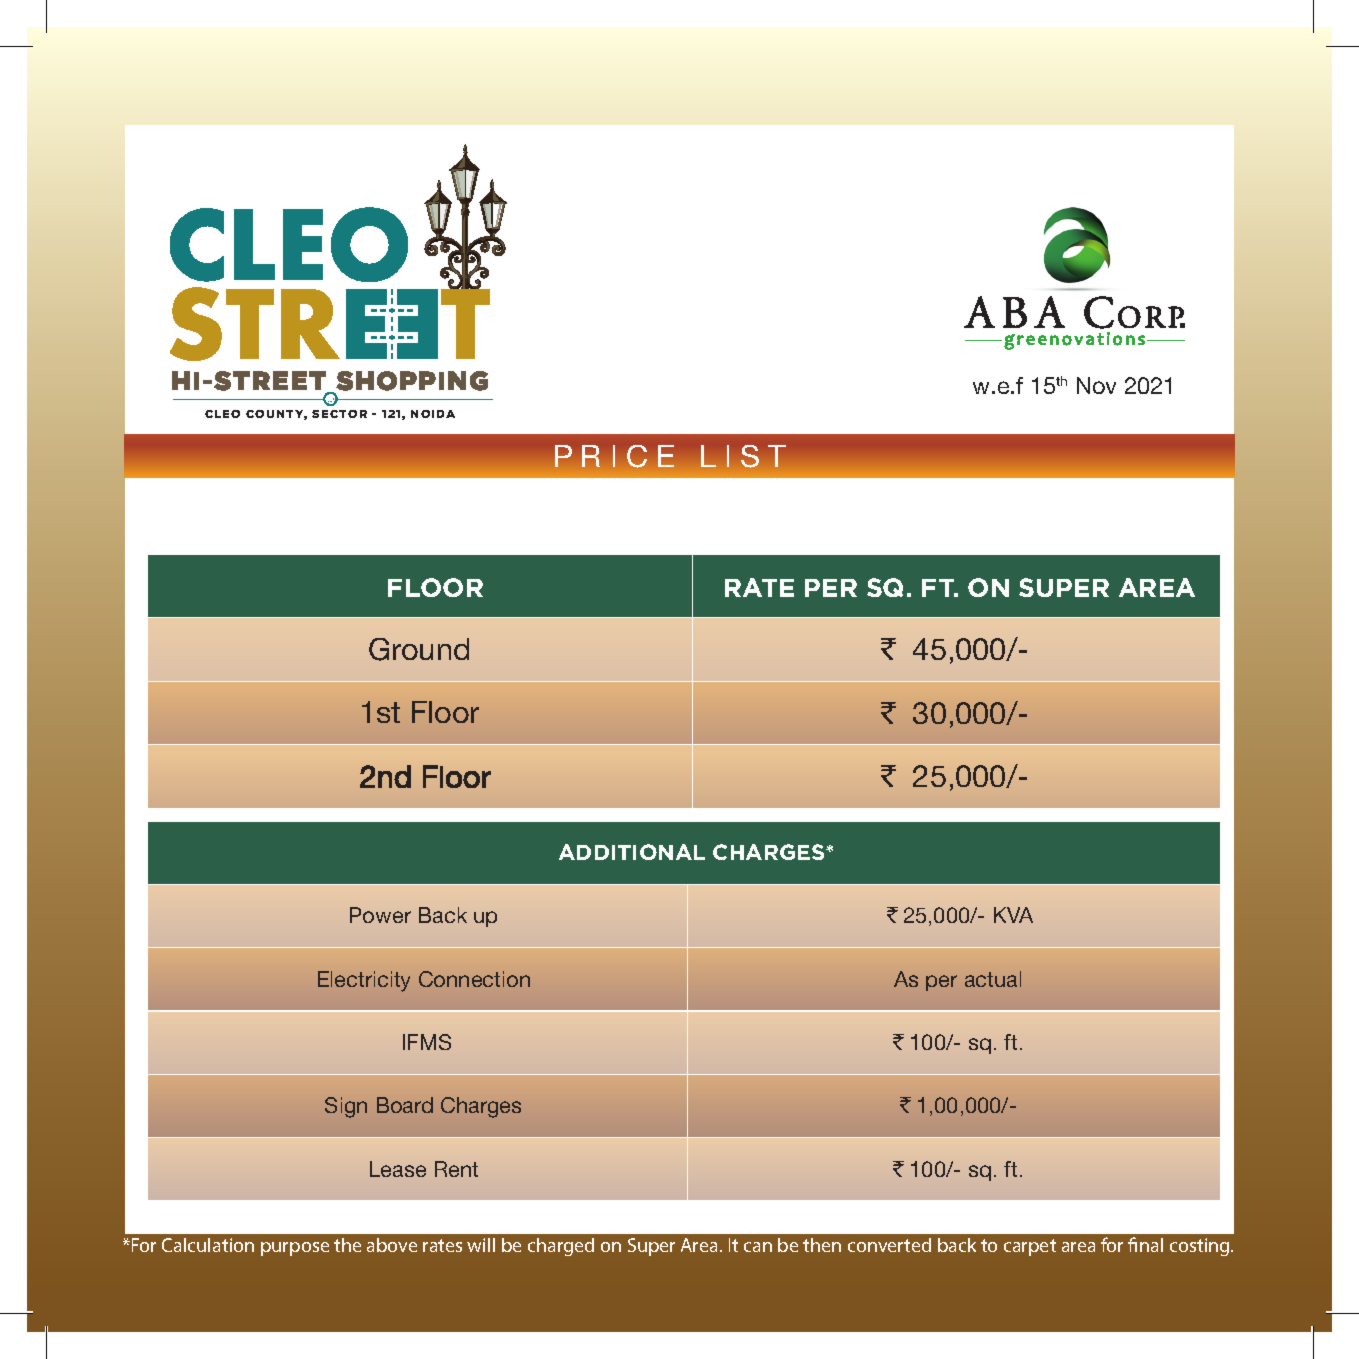 This image has height=1359, width=1359. What do you see at coordinates (433, 414) in the image?
I see `NOIDA` at bounding box center [433, 414].
